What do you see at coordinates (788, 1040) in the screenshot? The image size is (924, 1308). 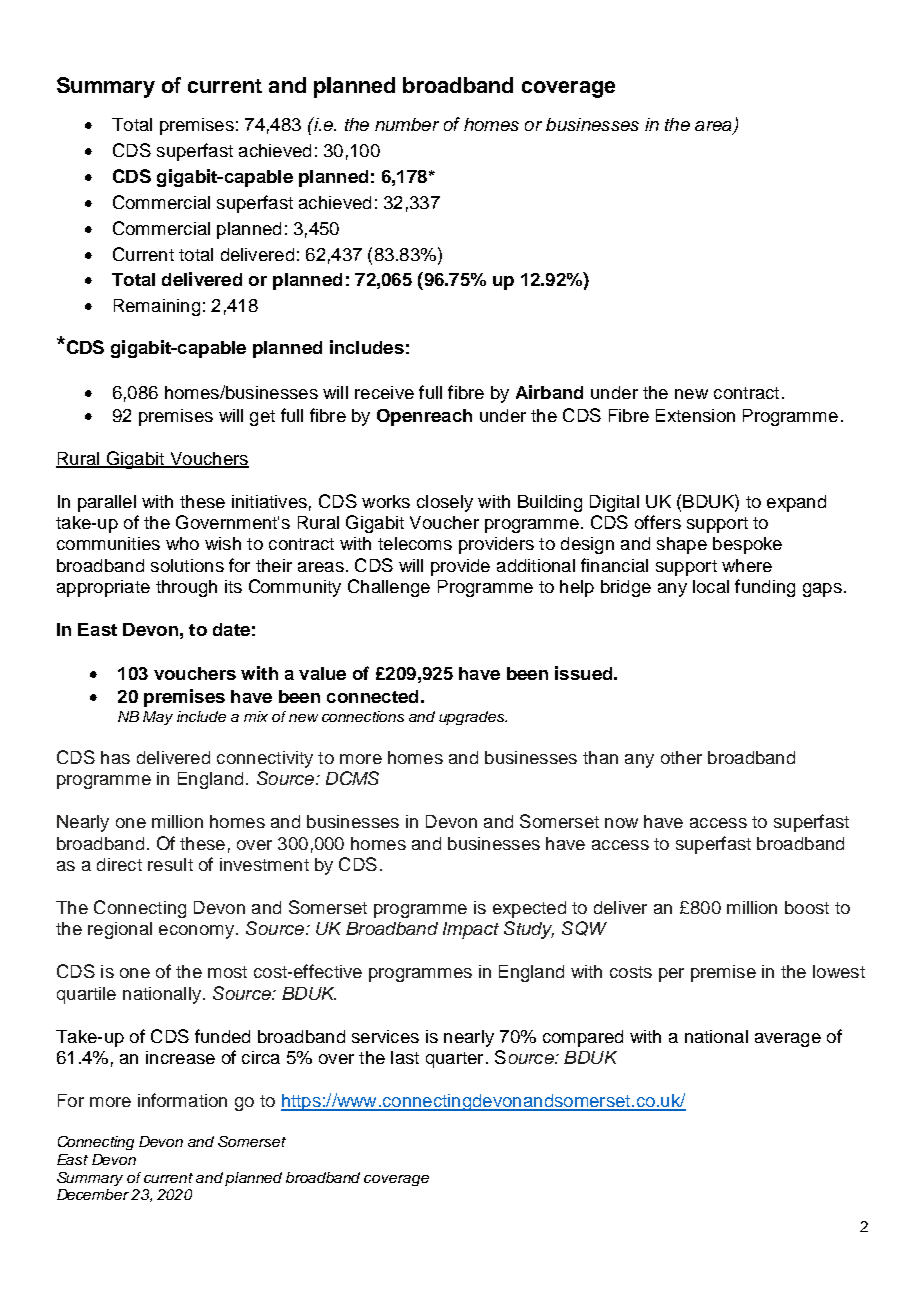 I see `average` at bounding box center [788, 1040].
